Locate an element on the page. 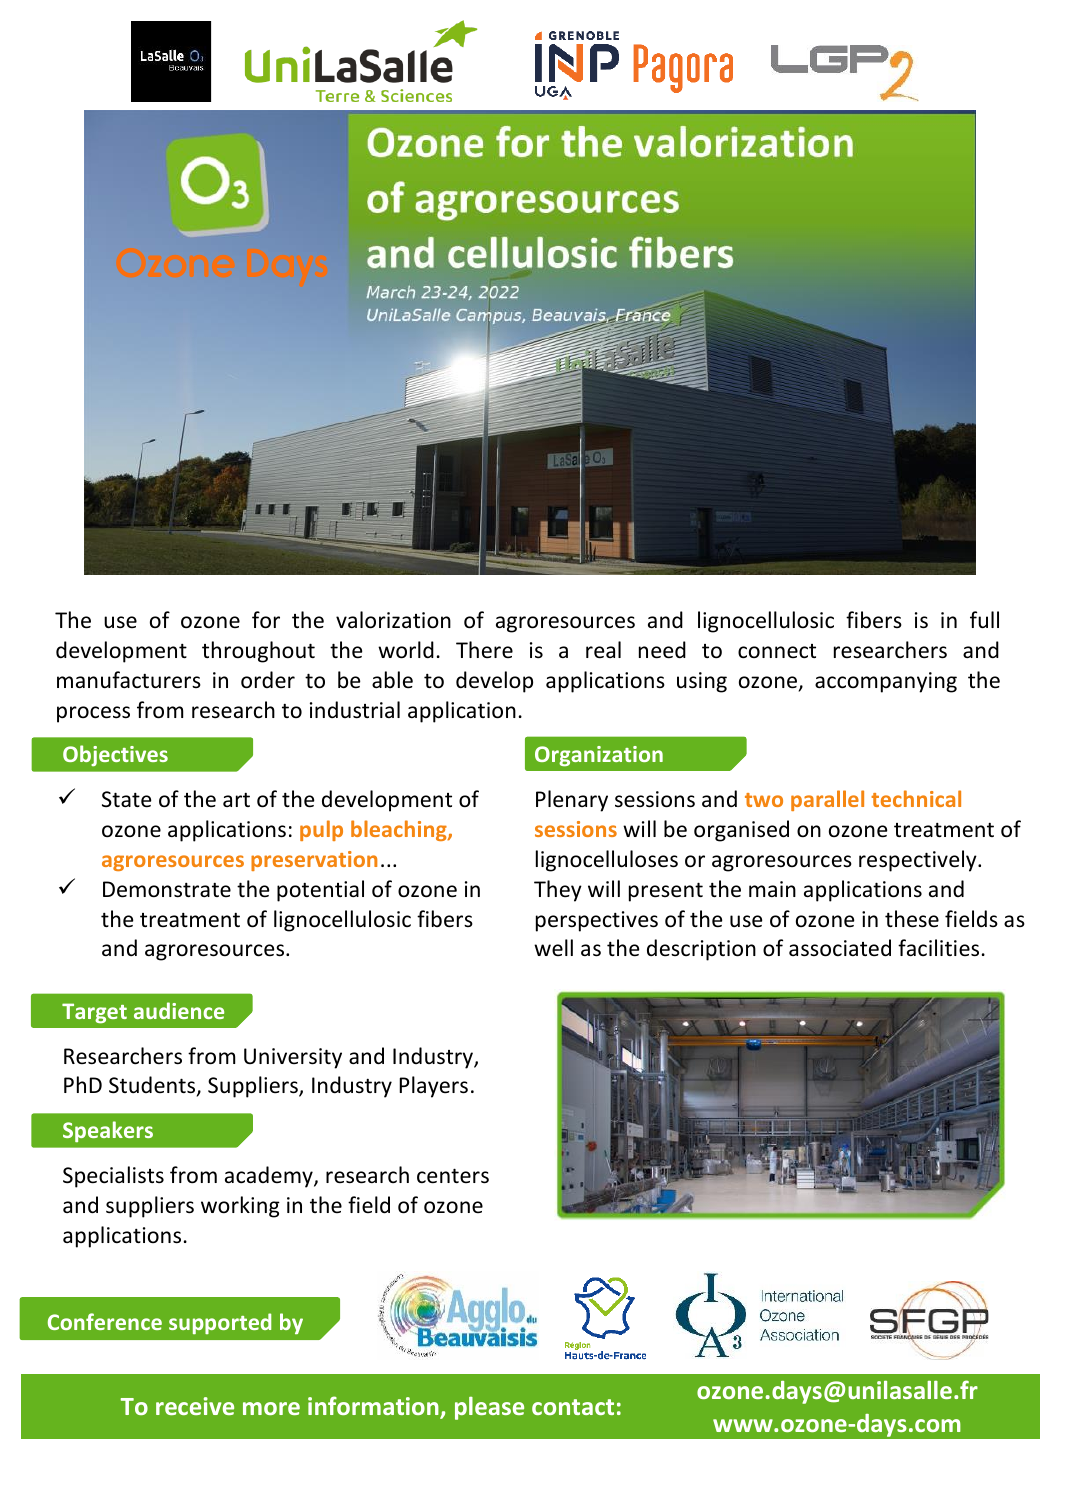  There is located at coordinates (484, 650).
